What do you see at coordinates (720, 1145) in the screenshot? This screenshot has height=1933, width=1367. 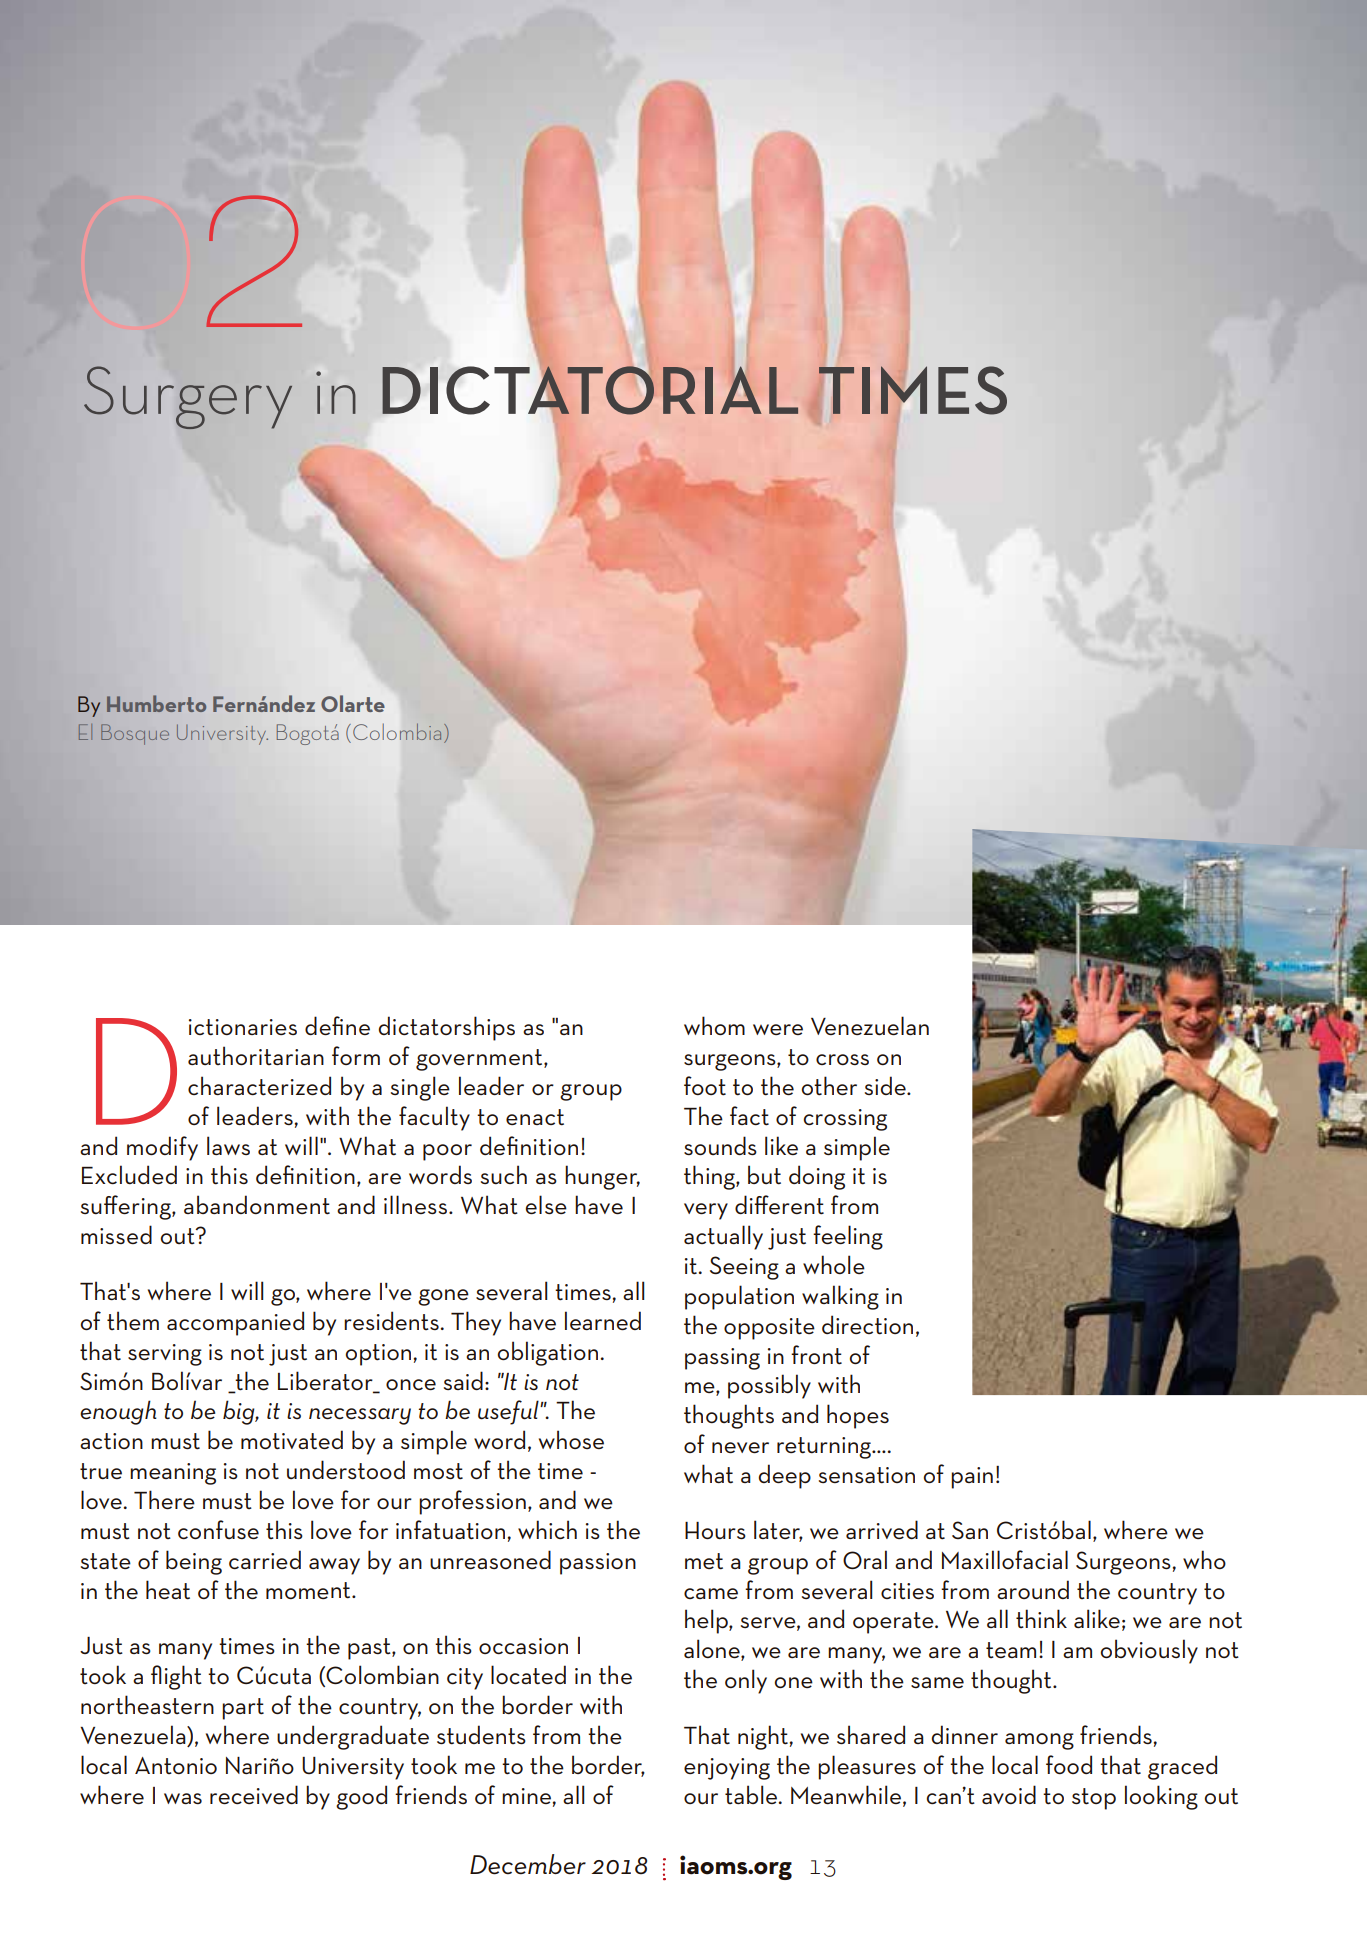 I see `sounds` at bounding box center [720, 1145].
